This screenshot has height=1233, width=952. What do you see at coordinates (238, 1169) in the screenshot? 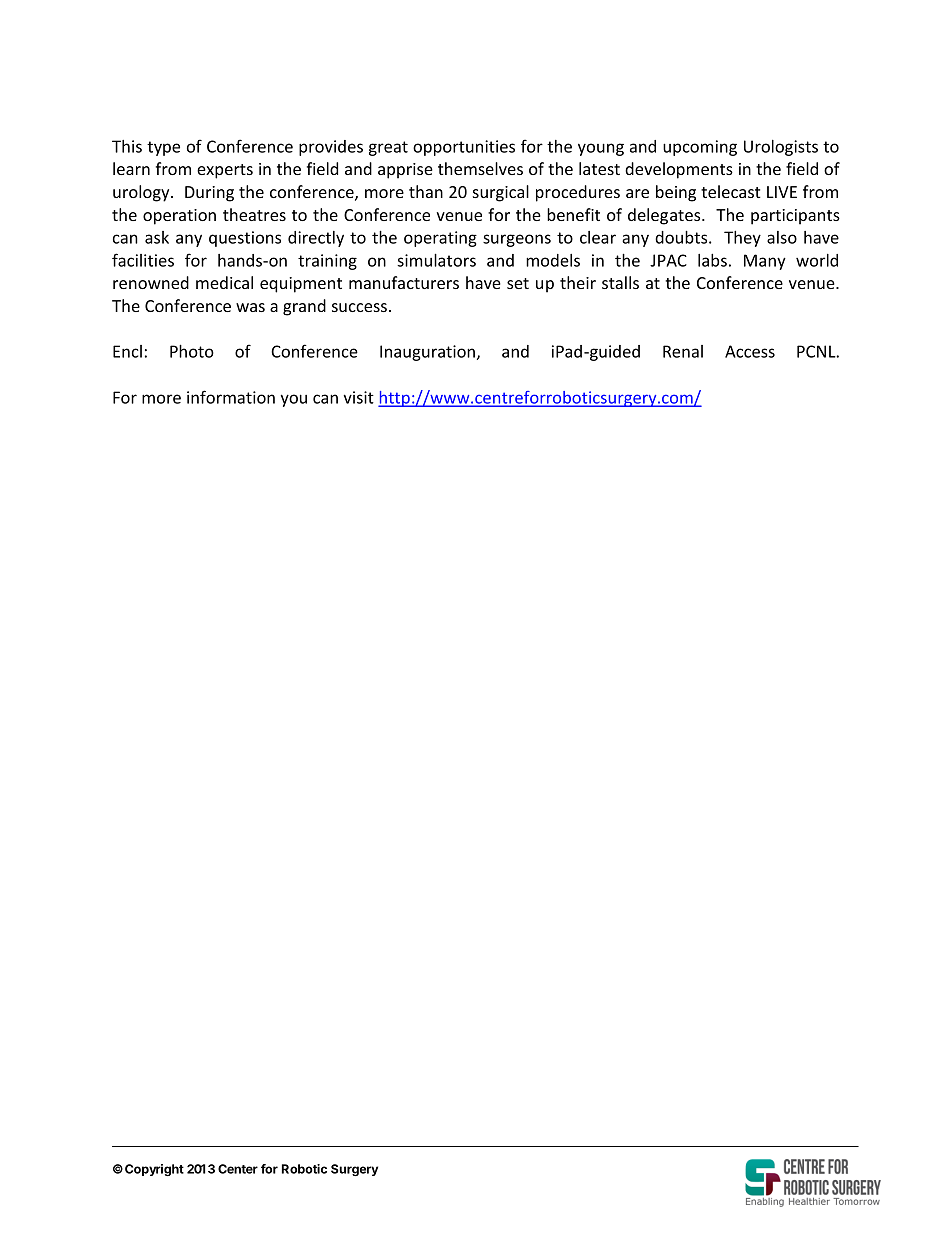
I see `Center` at bounding box center [238, 1169].
